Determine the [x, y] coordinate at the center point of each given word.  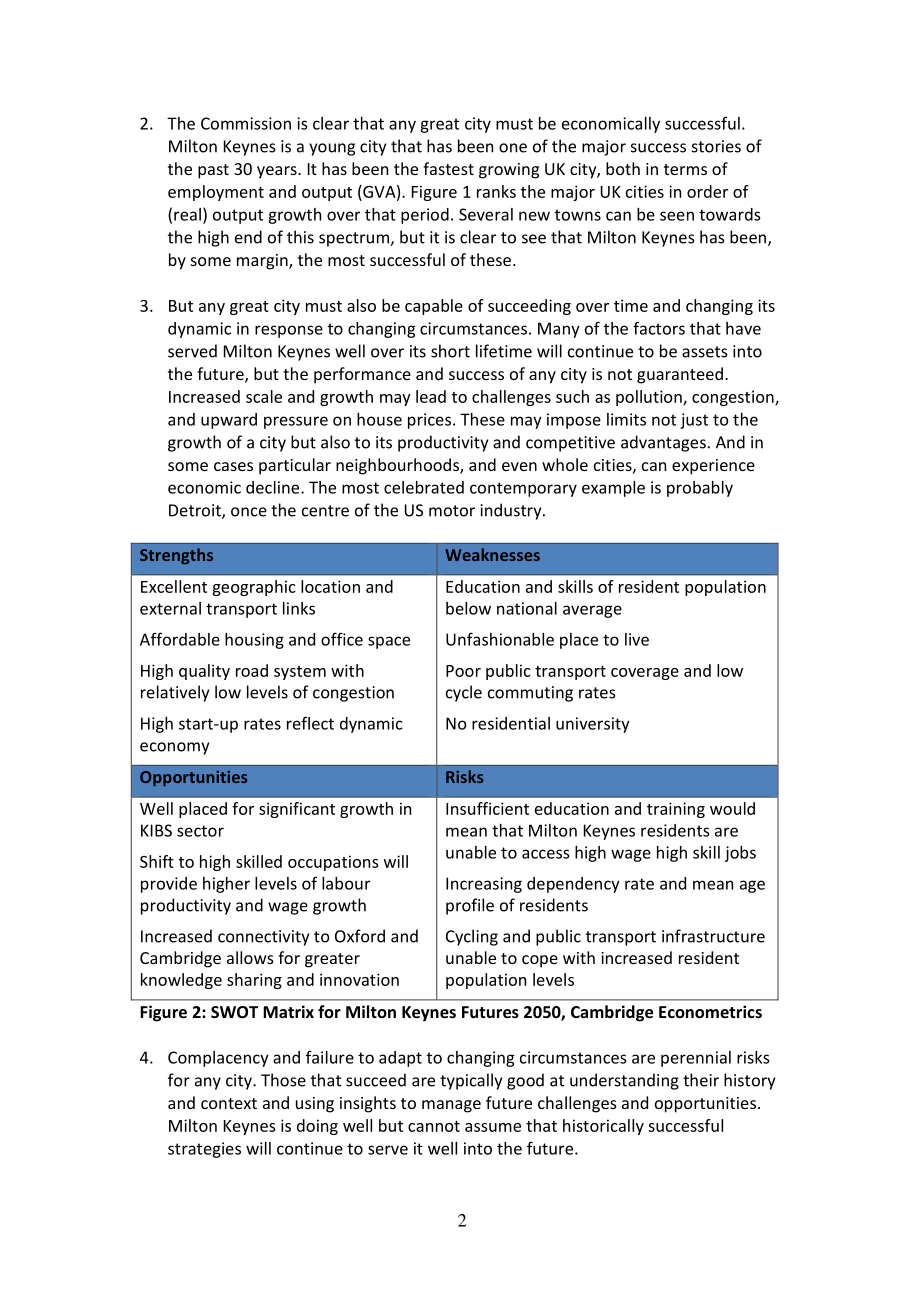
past [213, 171]
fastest [448, 168]
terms [685, 169]
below [468, 608]
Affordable [180, 639]
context [229, 1103]
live [637, 639]
